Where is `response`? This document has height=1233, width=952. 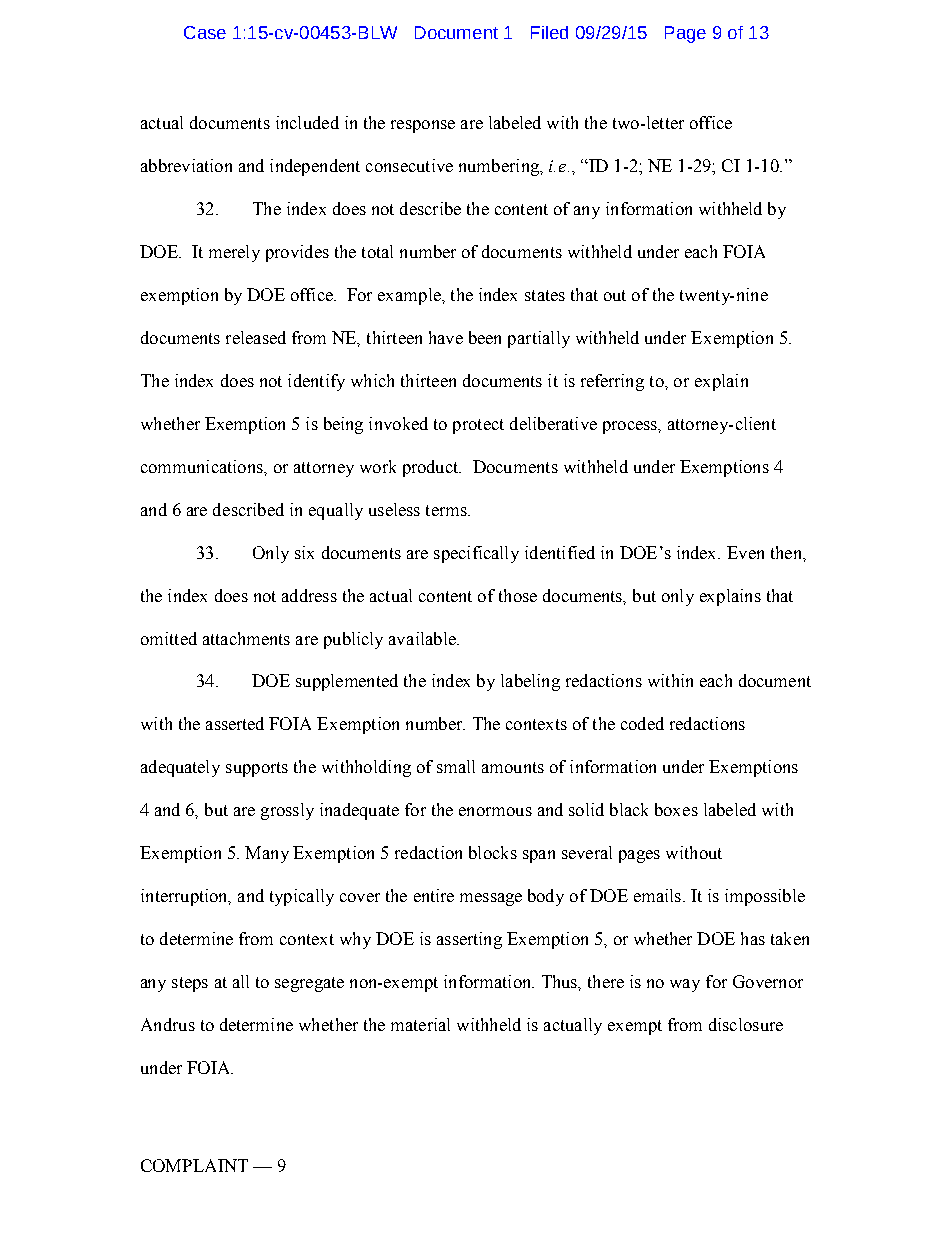 response is located at coordinates (423, 126).
